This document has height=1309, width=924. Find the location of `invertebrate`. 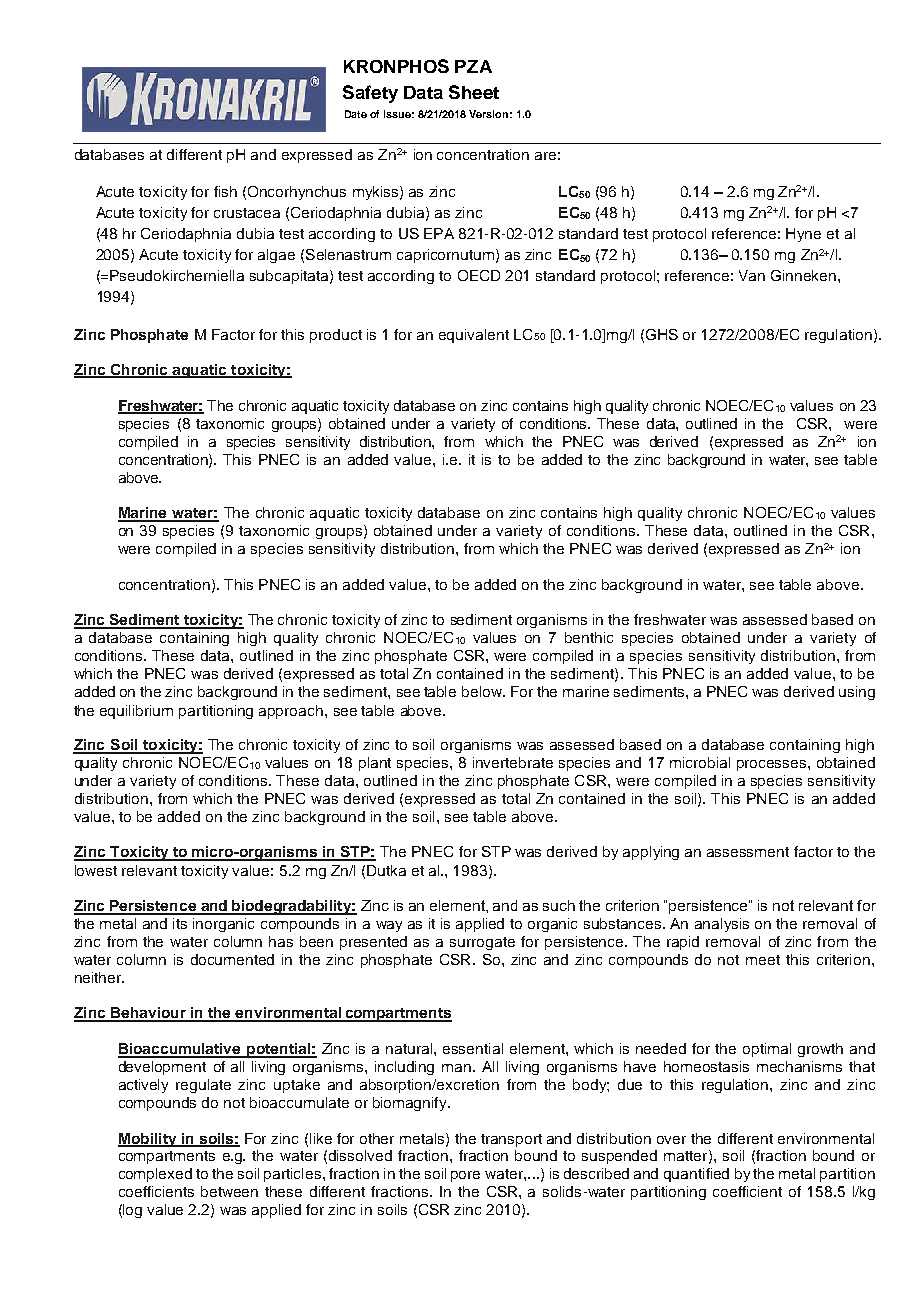

invertebrate is located at coordinates (513, 762).
